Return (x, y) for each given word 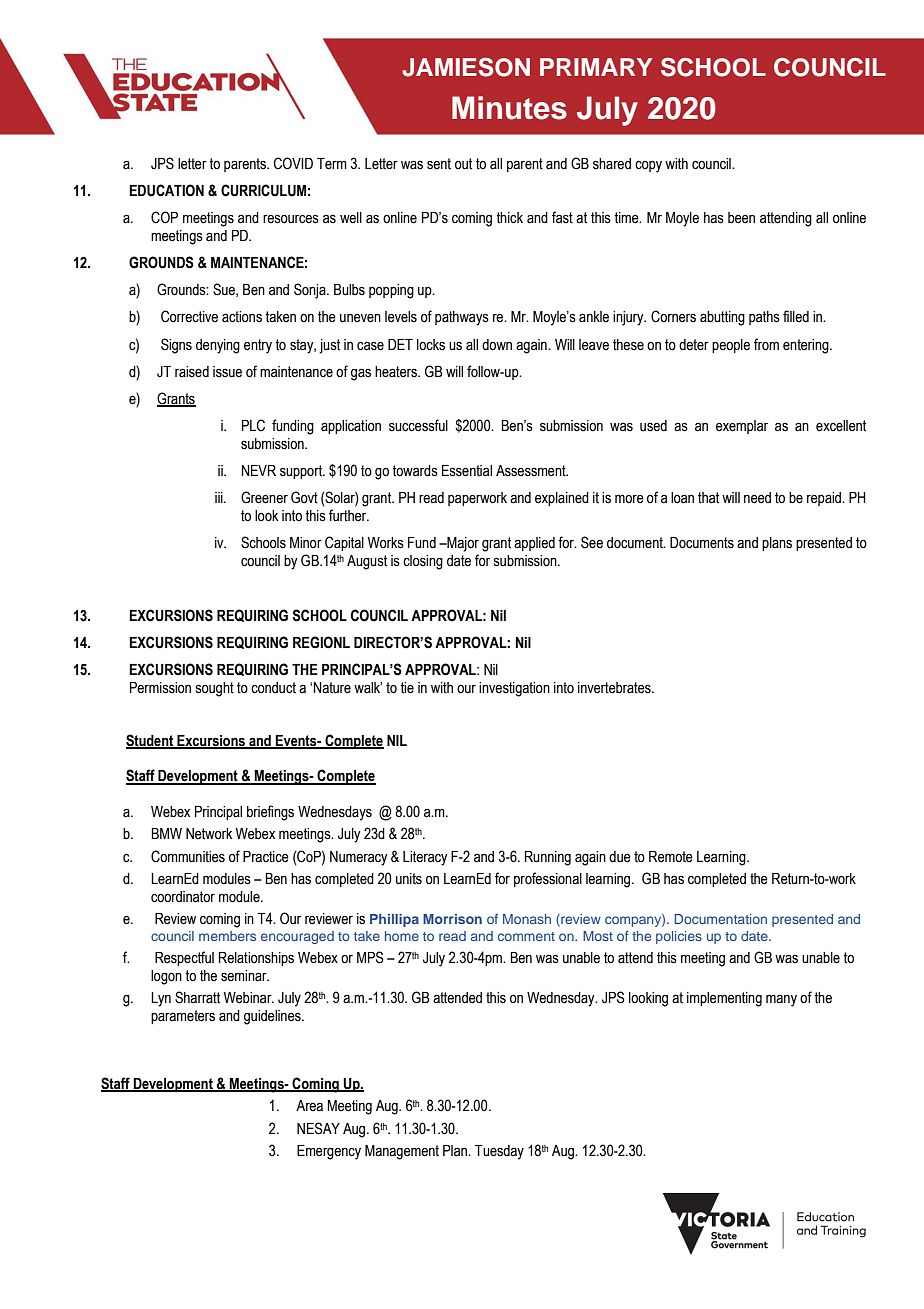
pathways (462, 318)
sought (215, 689)
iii (220, 497)
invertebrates (615, 688)
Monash (527, 919)
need (757, 498)
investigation (514, 689)
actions (242, 317)
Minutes (509, 108)
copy (648, 167)
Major (462, 544)
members (227, 936)
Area (309, 1106)
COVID (293, 163)
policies (679, 937)
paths (764, 318)
